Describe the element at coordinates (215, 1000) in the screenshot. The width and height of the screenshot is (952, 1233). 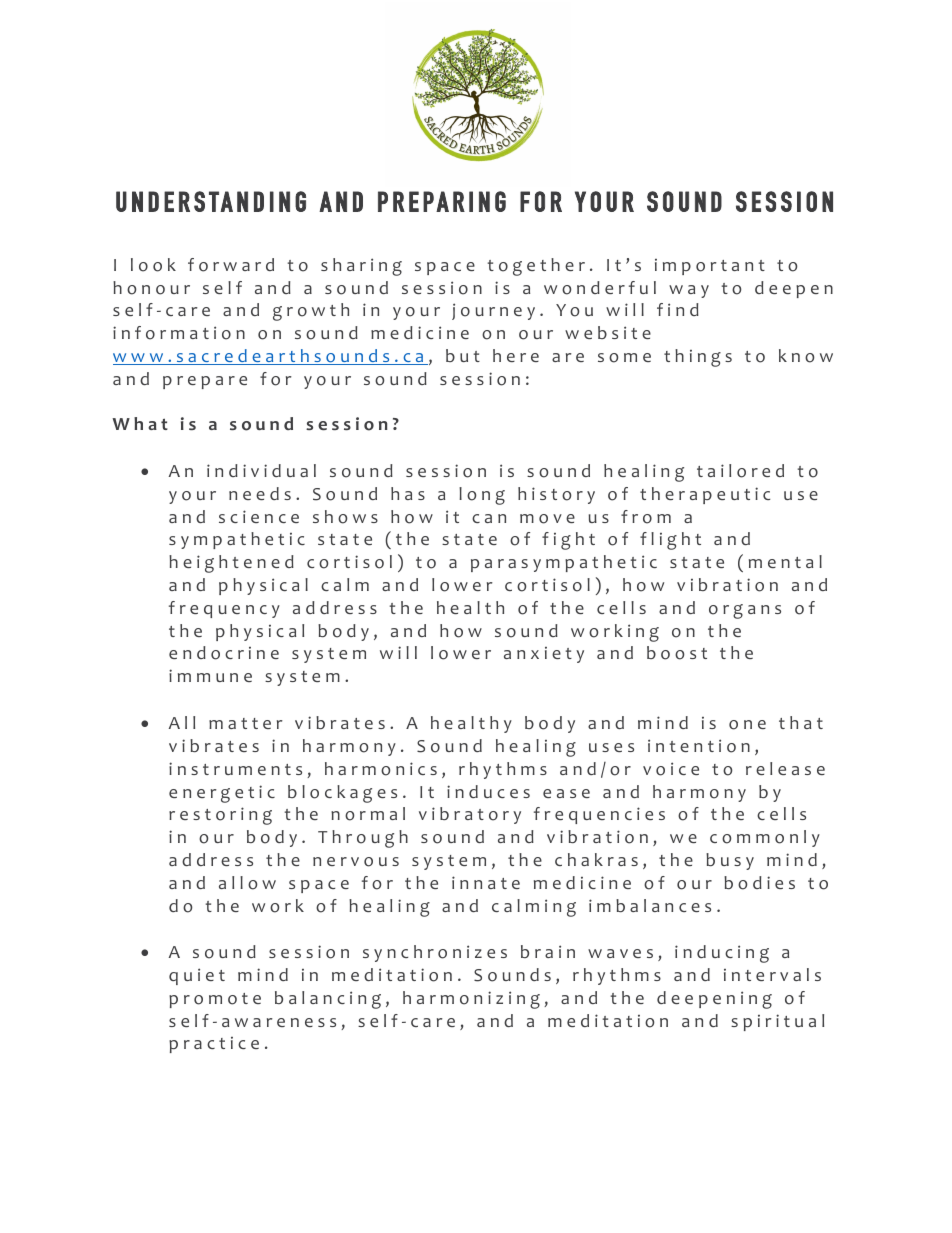
I see `promote` at that location.
